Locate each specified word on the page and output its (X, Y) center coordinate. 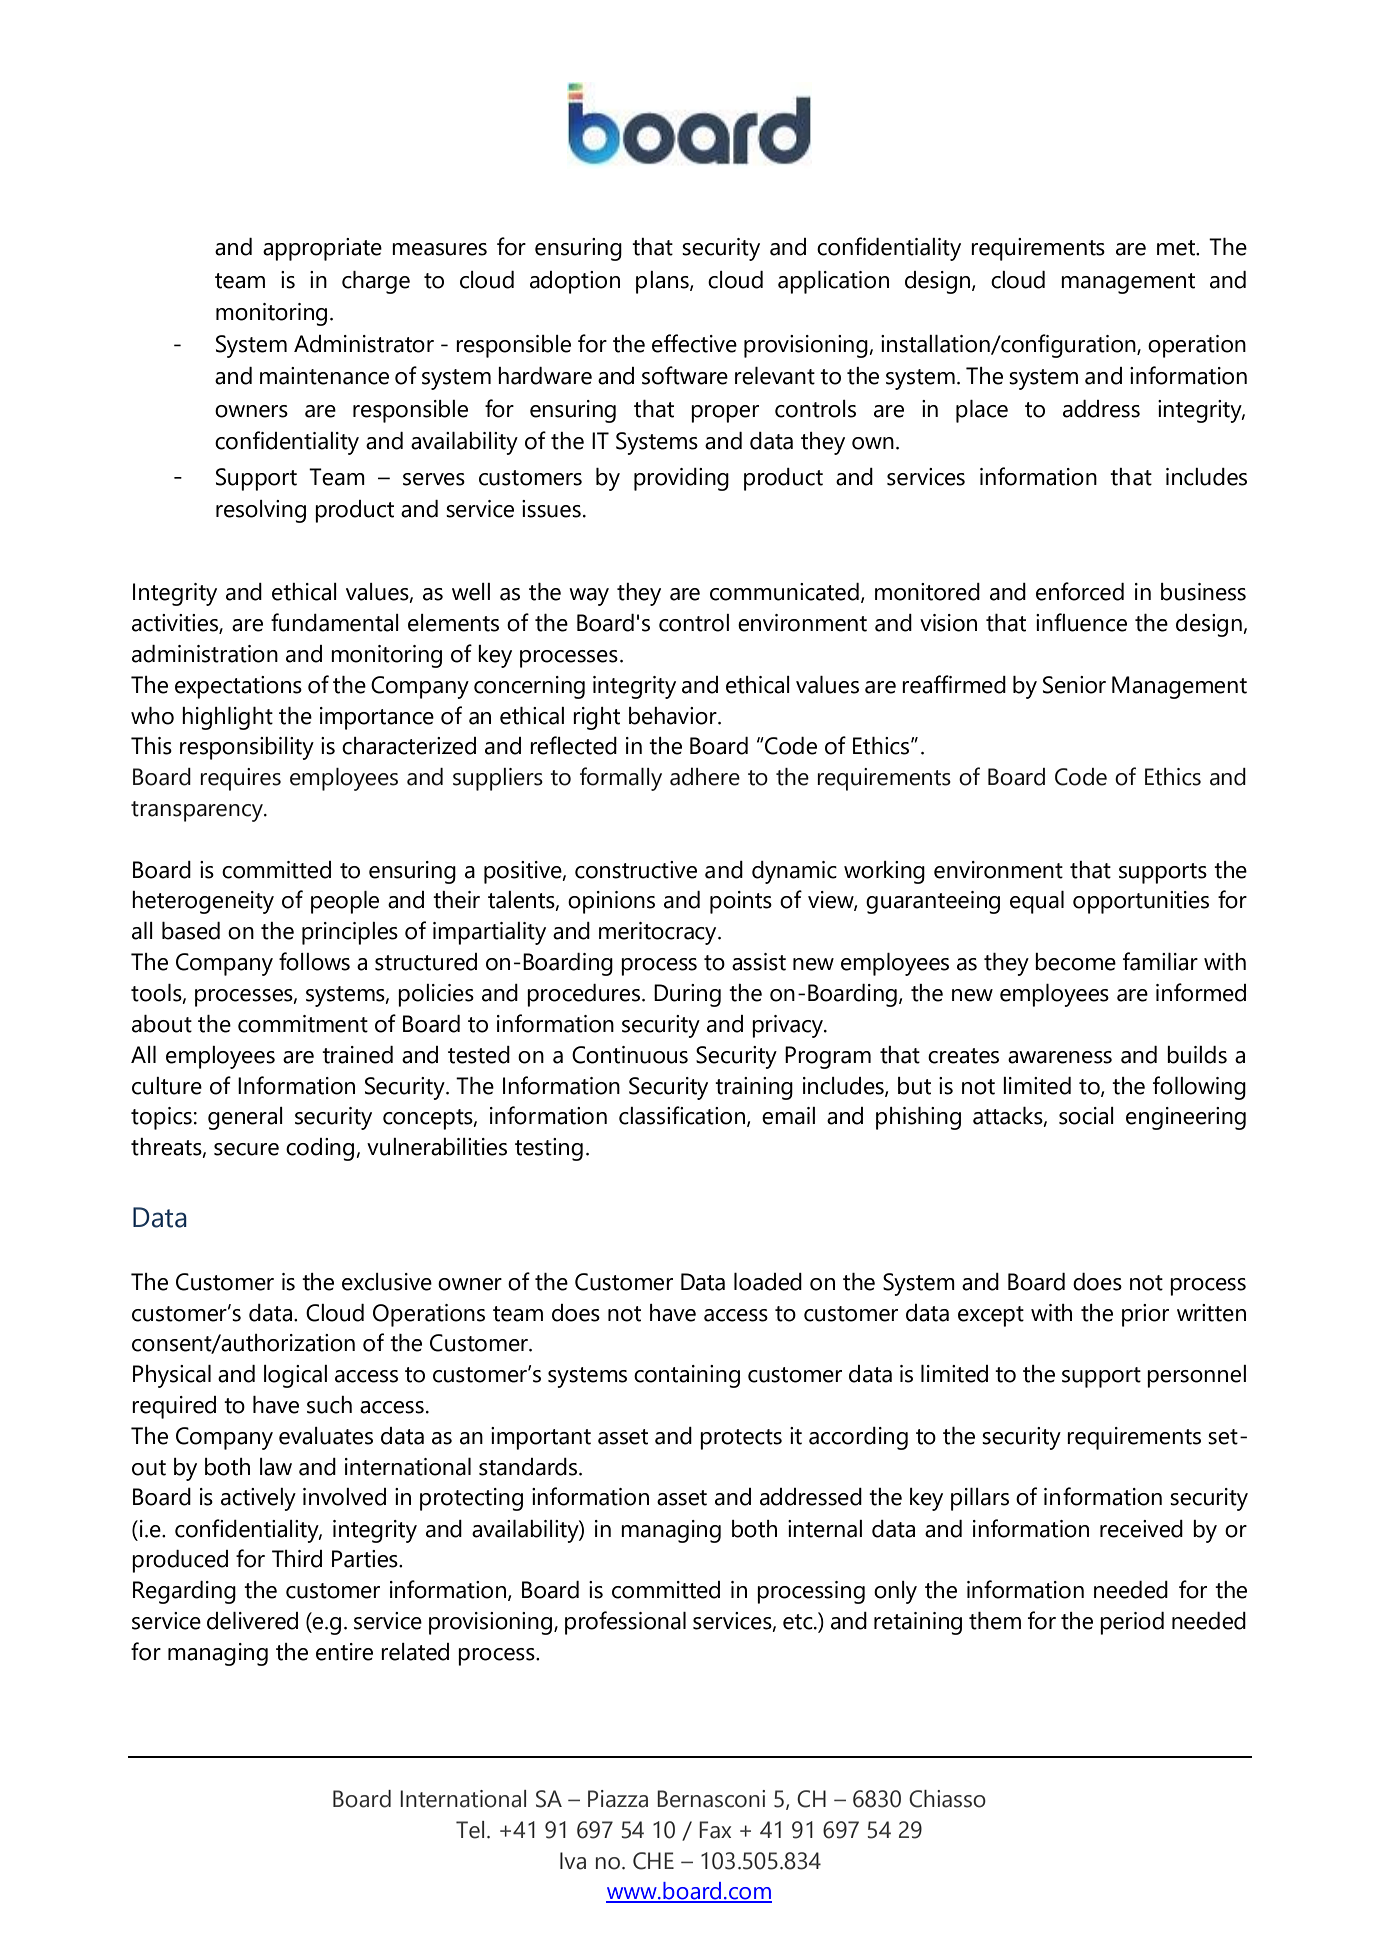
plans (663, 282)
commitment (303, 1024)
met (1177, 248)
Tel (470, 1830)
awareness (1060, 1057)
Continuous (630, 1055)
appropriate (322, 249)
